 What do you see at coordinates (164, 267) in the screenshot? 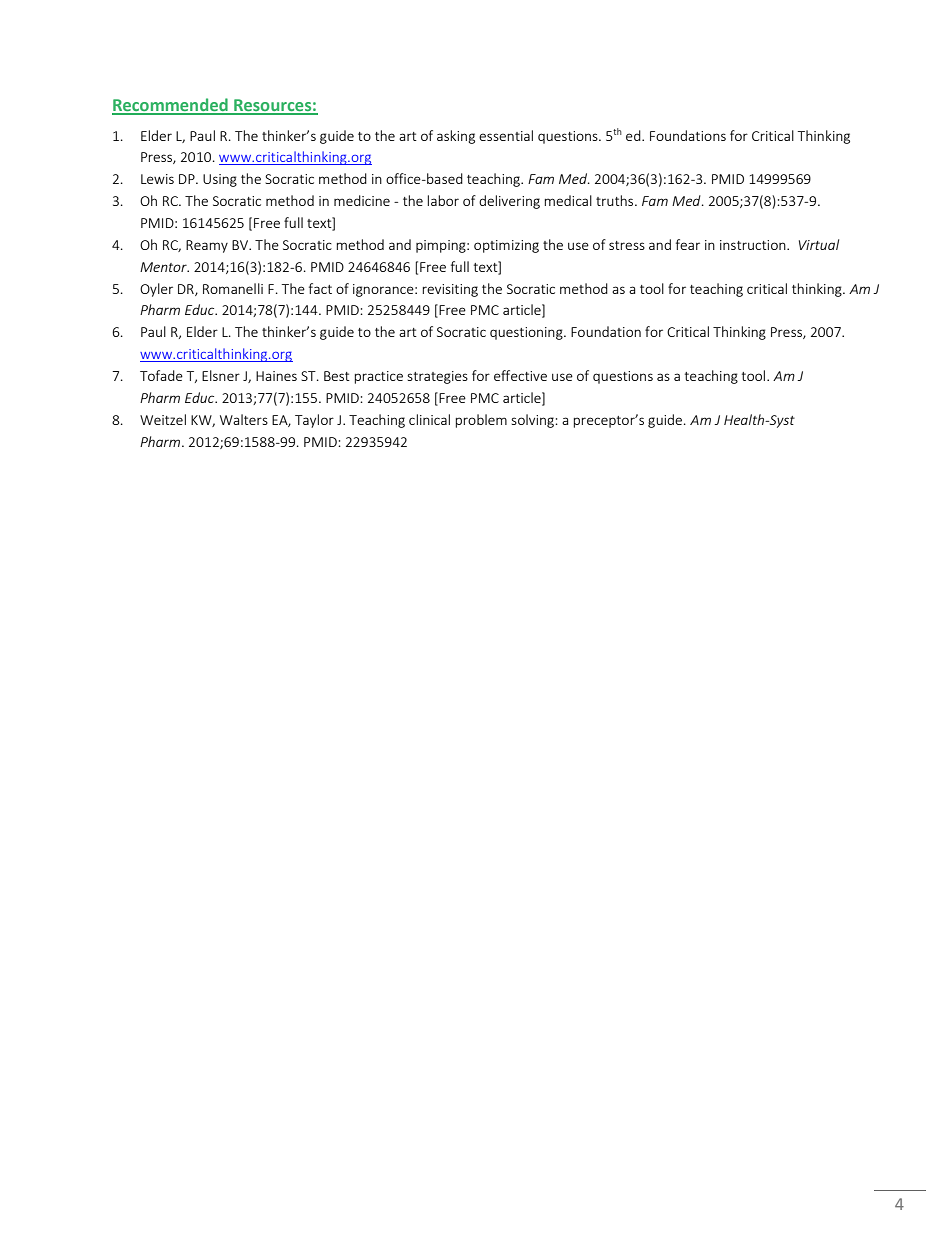
I see `Mentor` at bounding box center [164, 267].
